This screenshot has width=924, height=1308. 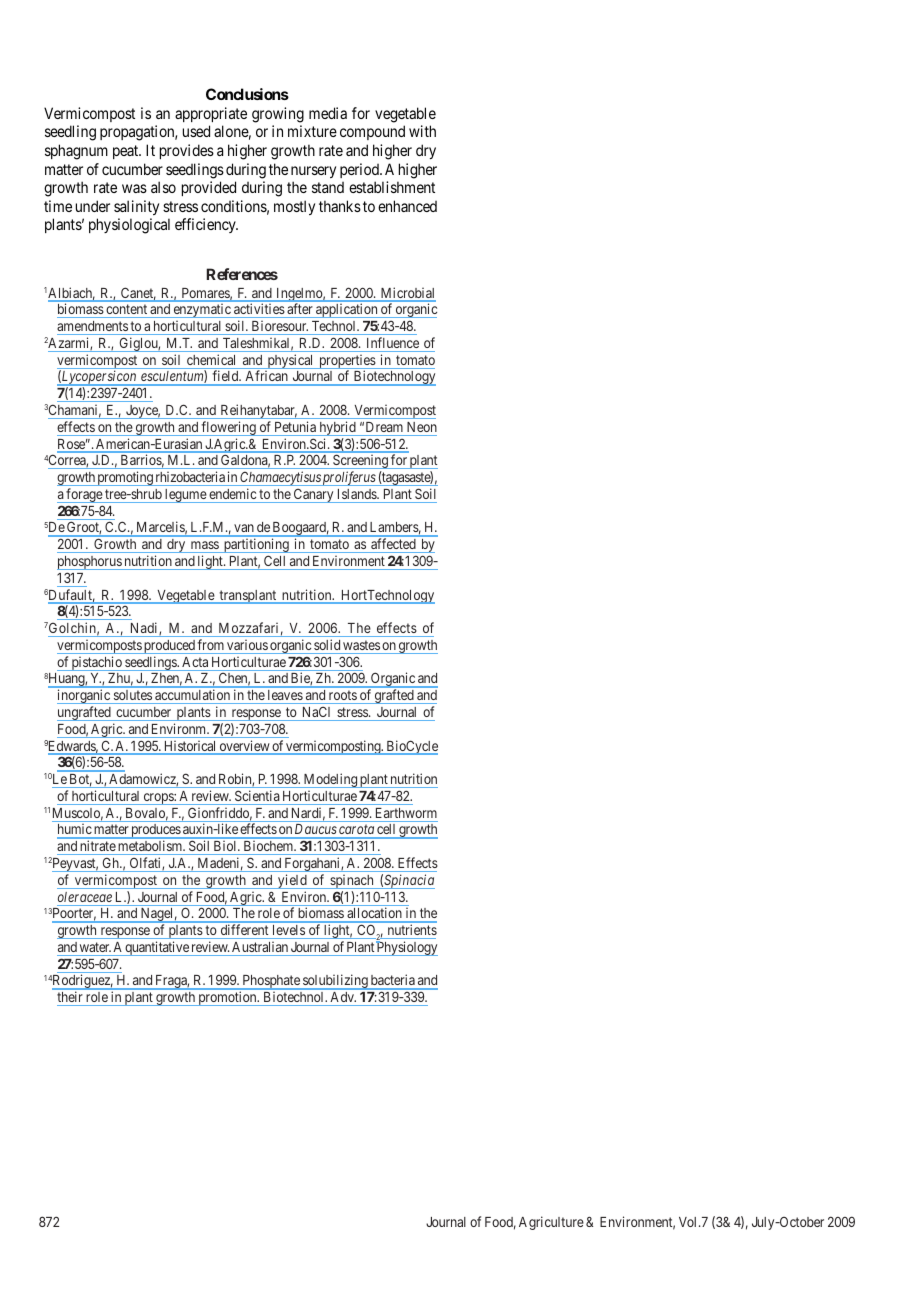 I want to click on van, so click(x=244, y=530).
